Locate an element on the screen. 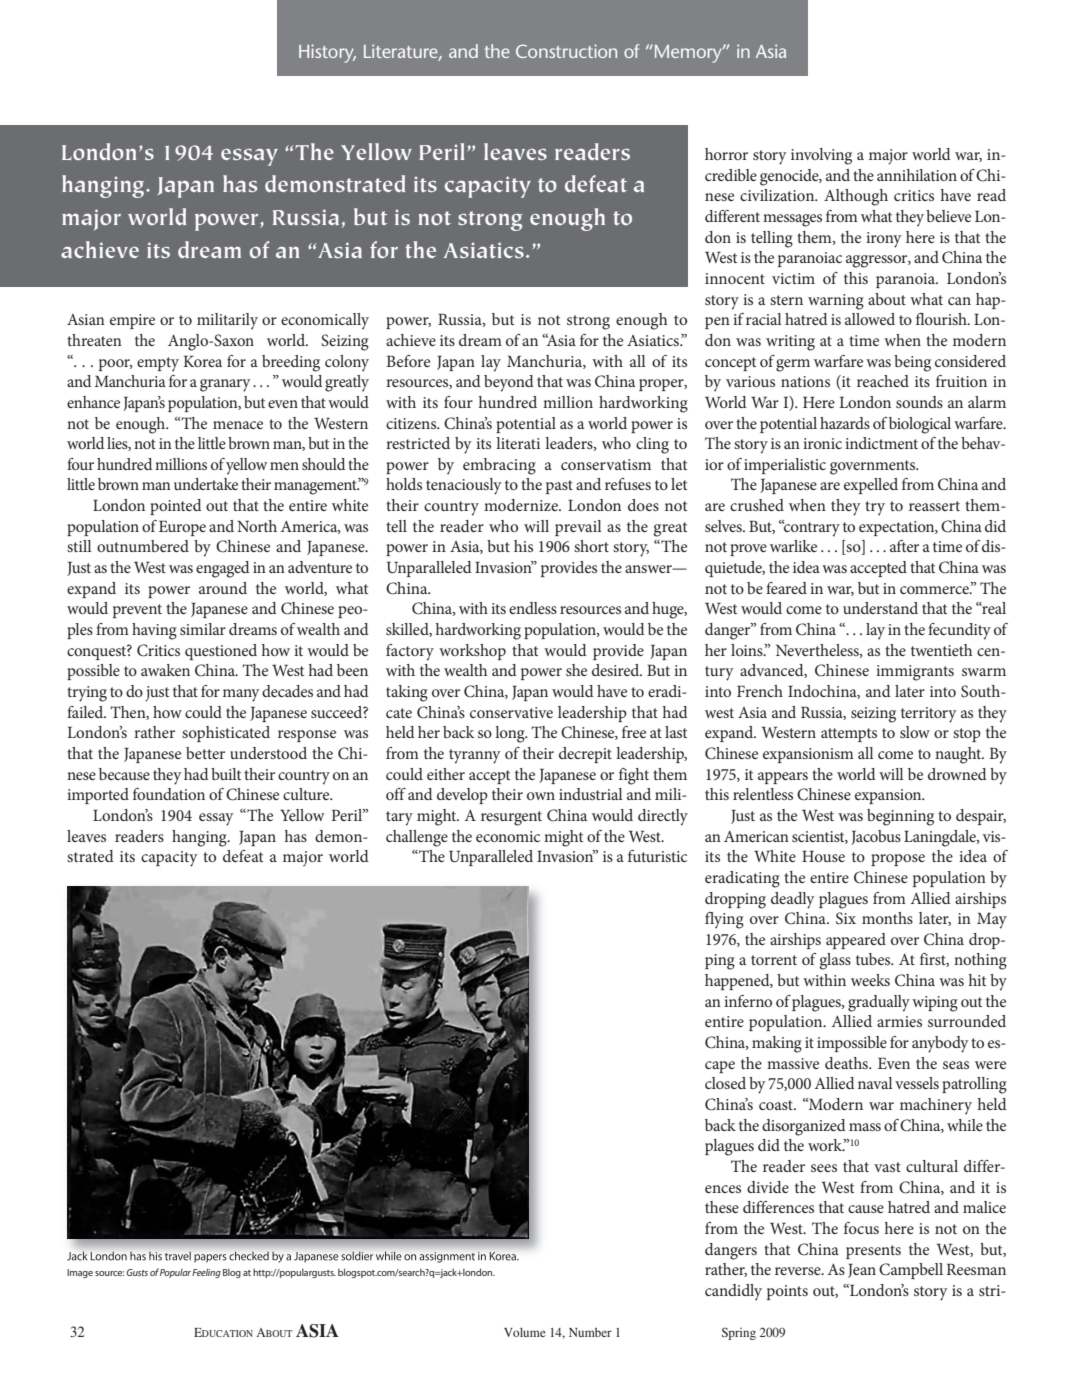  Construction is located at coordinates (566, 51).
